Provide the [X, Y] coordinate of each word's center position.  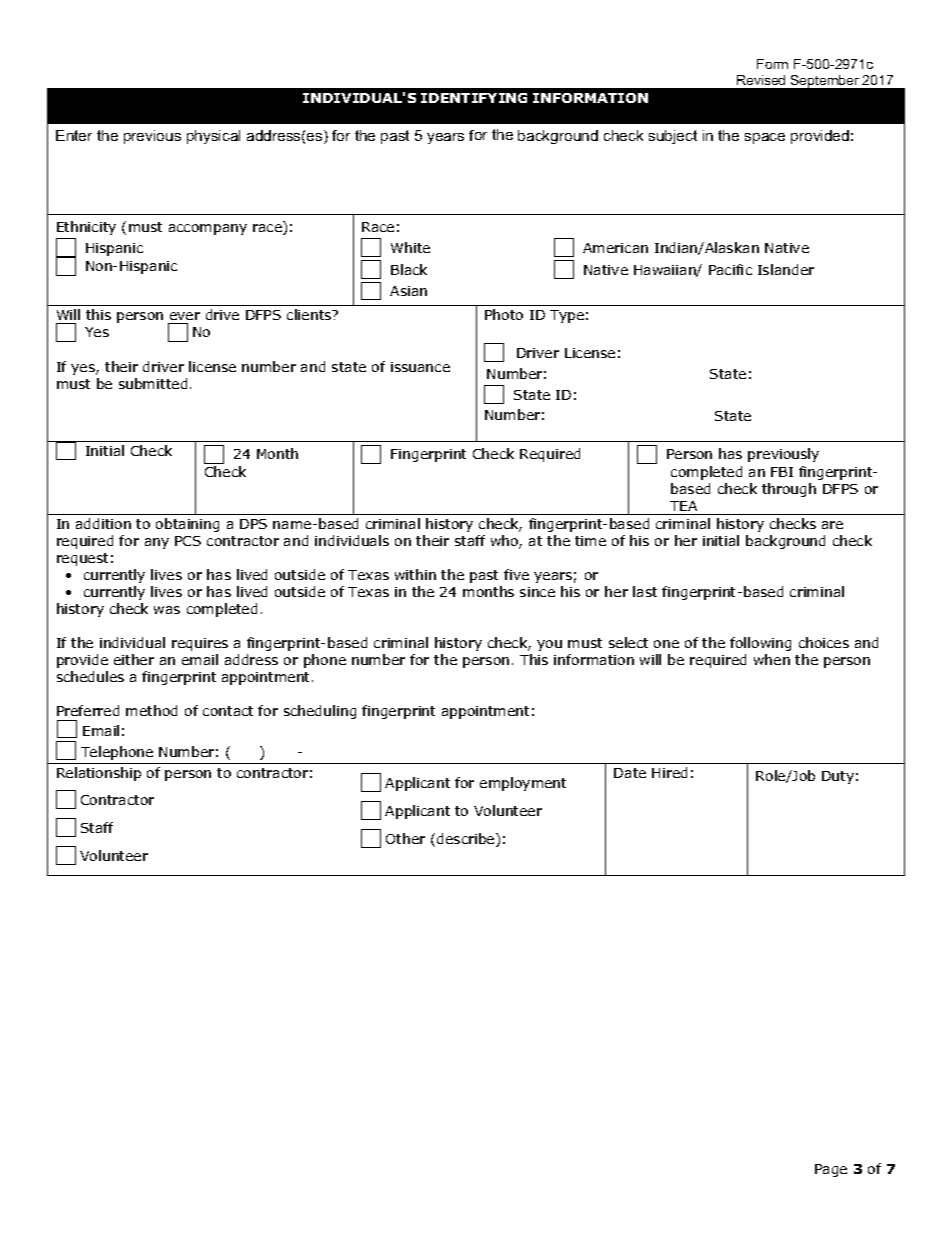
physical [213, 137]
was [167, 610]
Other [405, 838]
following [760, 644]
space [765, 138]
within [415, 574]
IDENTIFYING [474, 98]
